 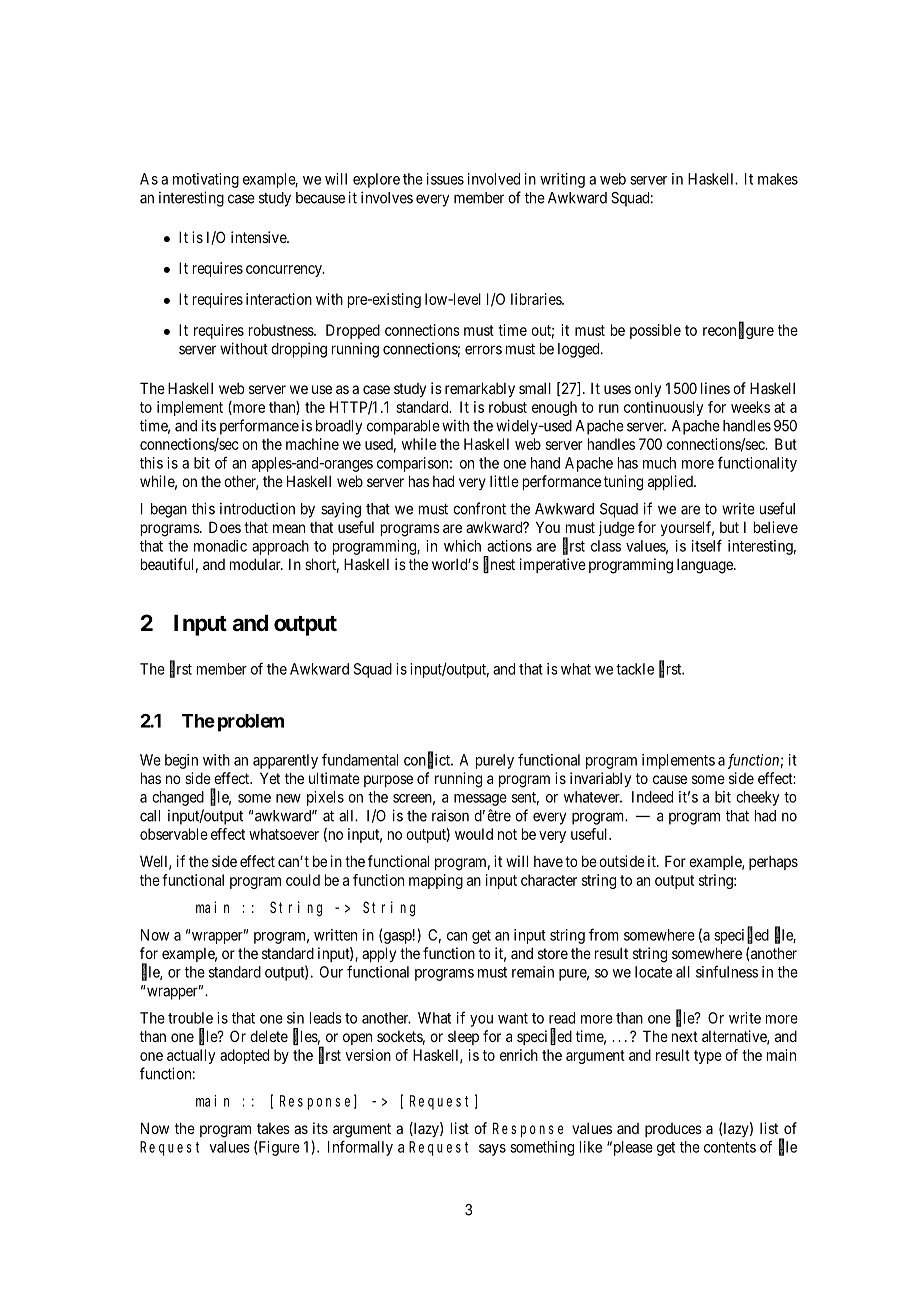 I want to click on confront, so click(x=479, y=508).
